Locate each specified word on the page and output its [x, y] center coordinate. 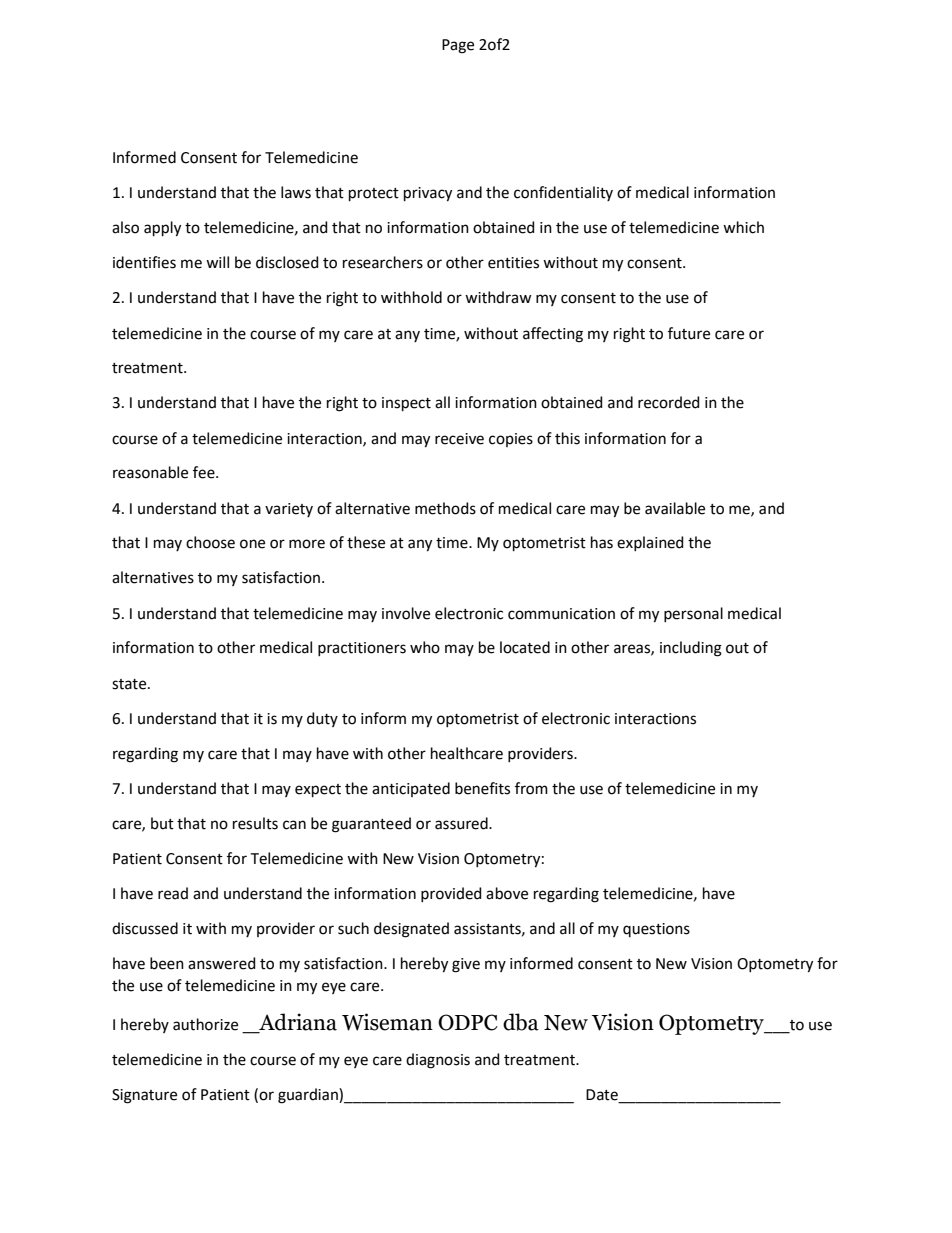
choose [210, 542]
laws [296, 192]
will [217, 262]
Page [458, 46]
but [162, 823]
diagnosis [438, 1061]
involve [406, 613]
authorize [205, 1024]
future [689, 333]
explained [650, 543]
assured [462, 823]
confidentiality [563, 193]
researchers [383, 262]
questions [656, 930]
